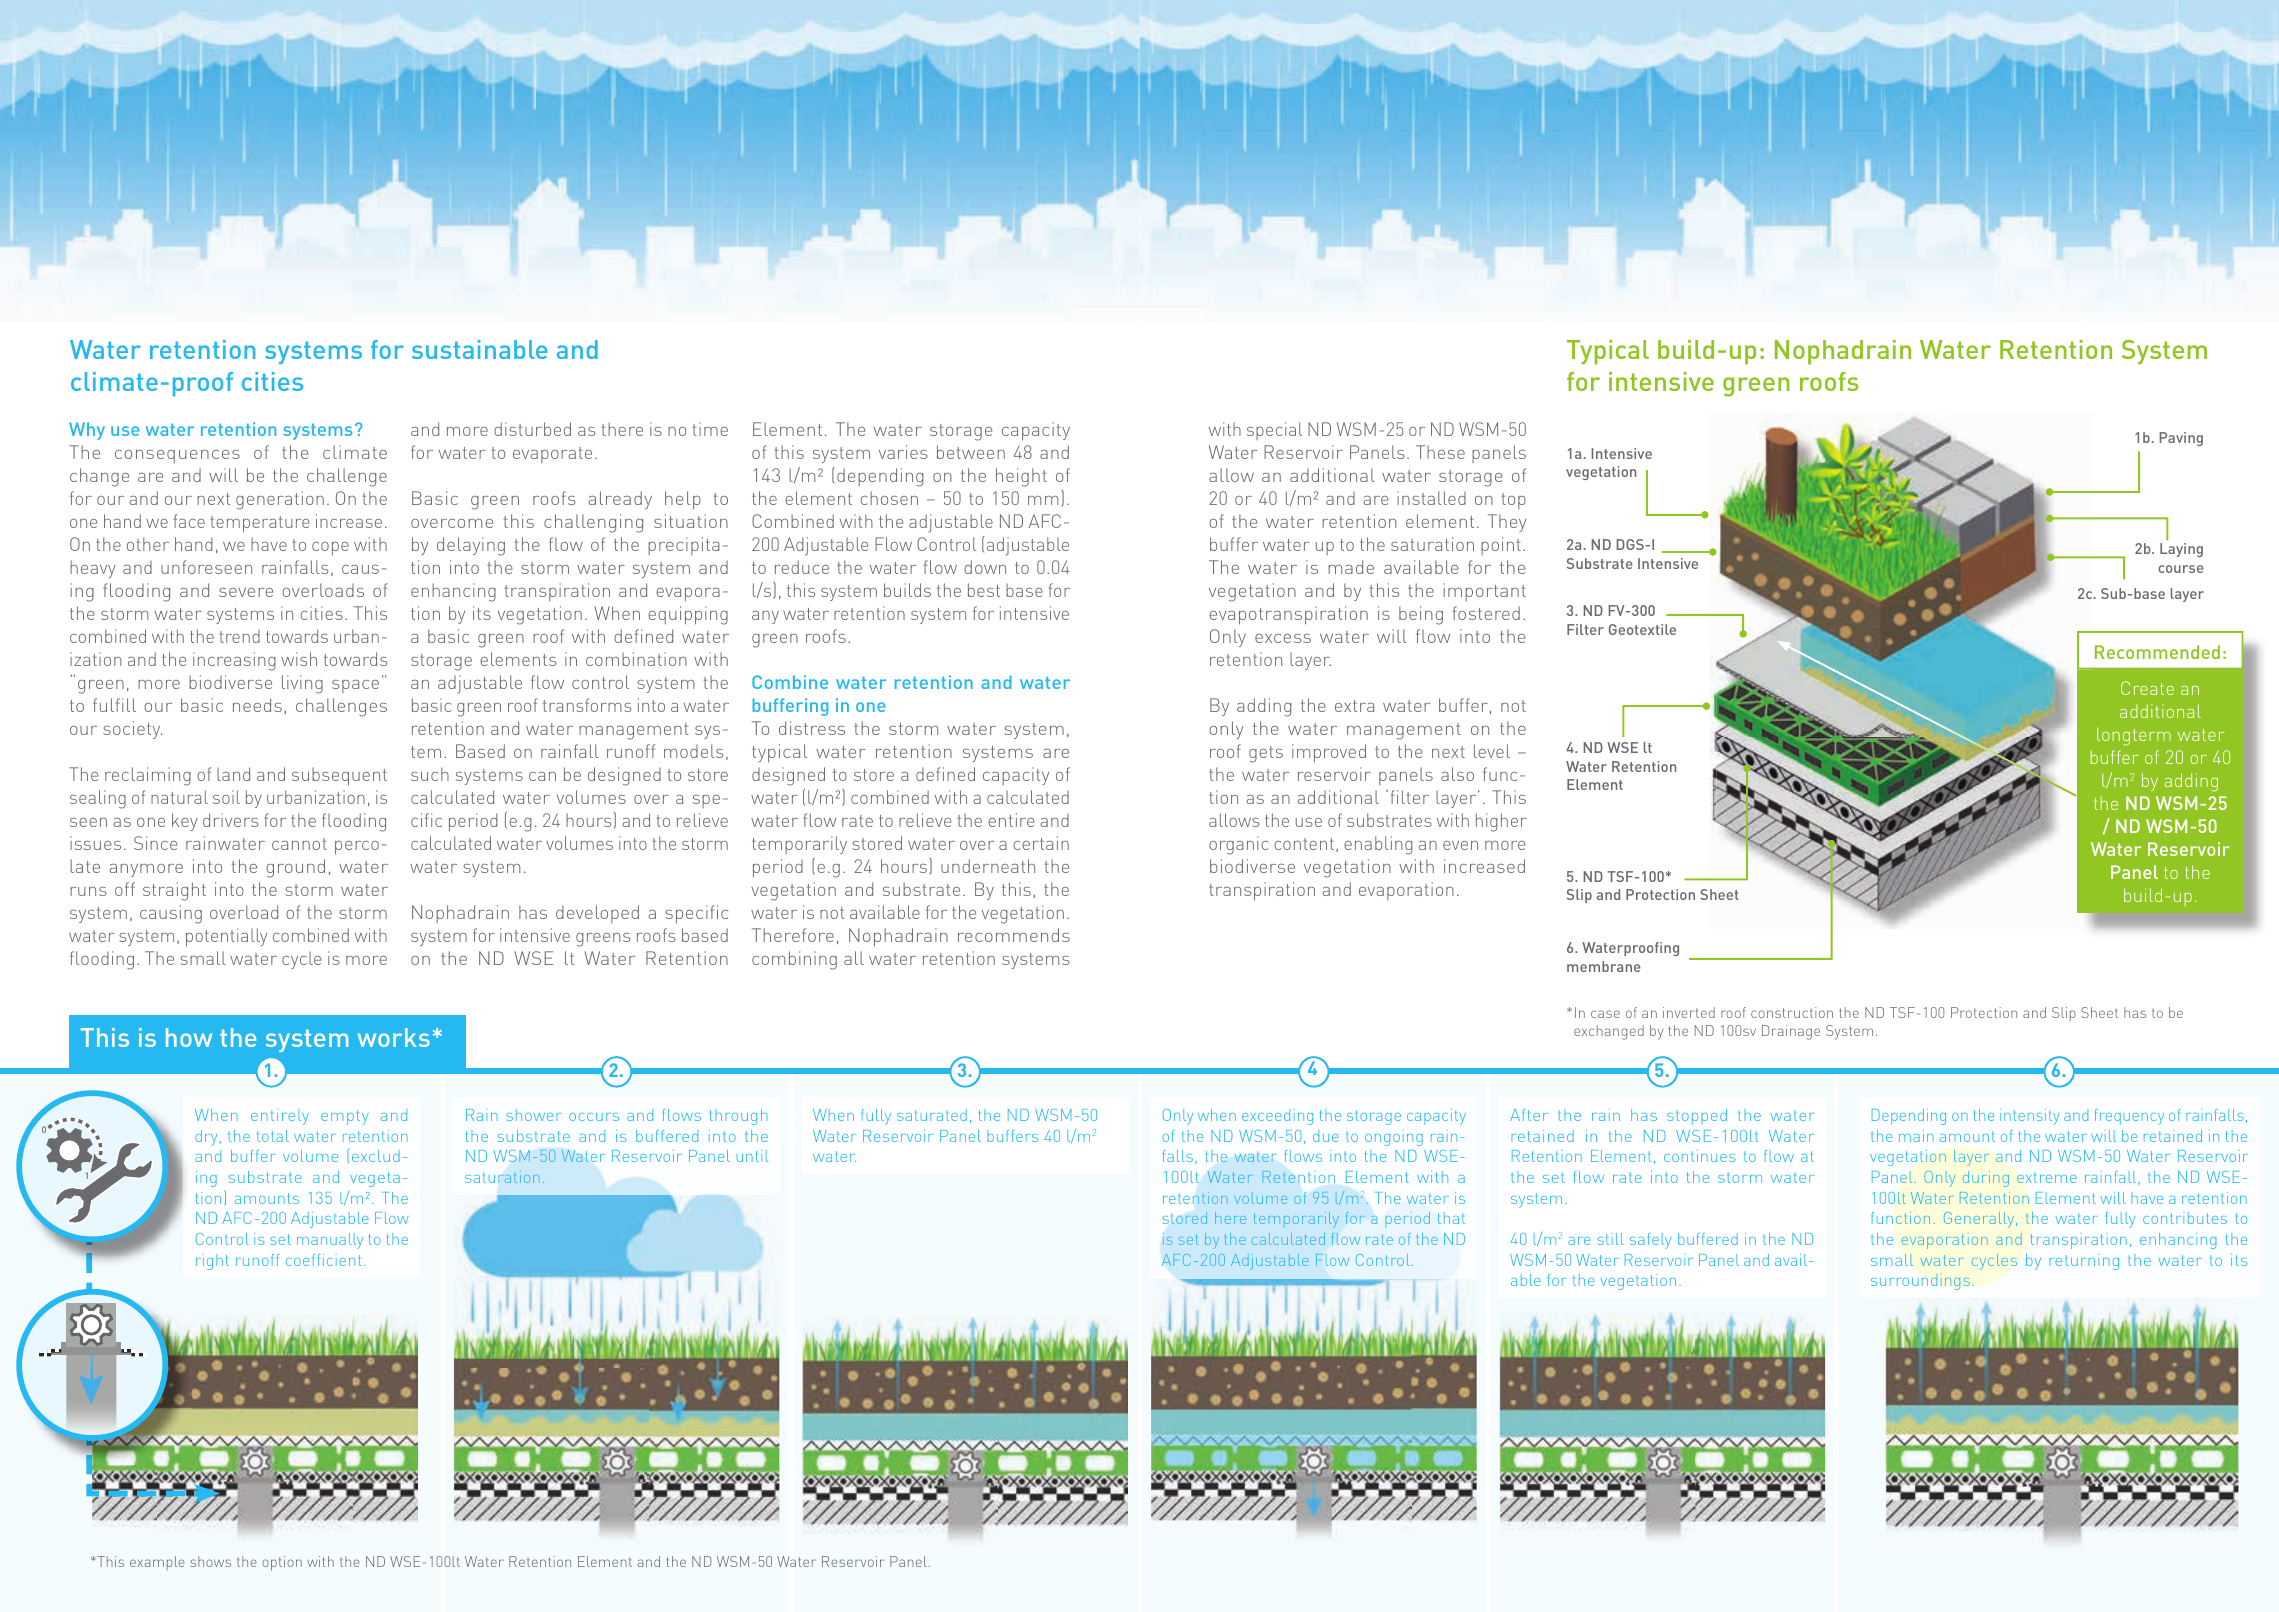  I want to click on due, so click(1326, 1136).
